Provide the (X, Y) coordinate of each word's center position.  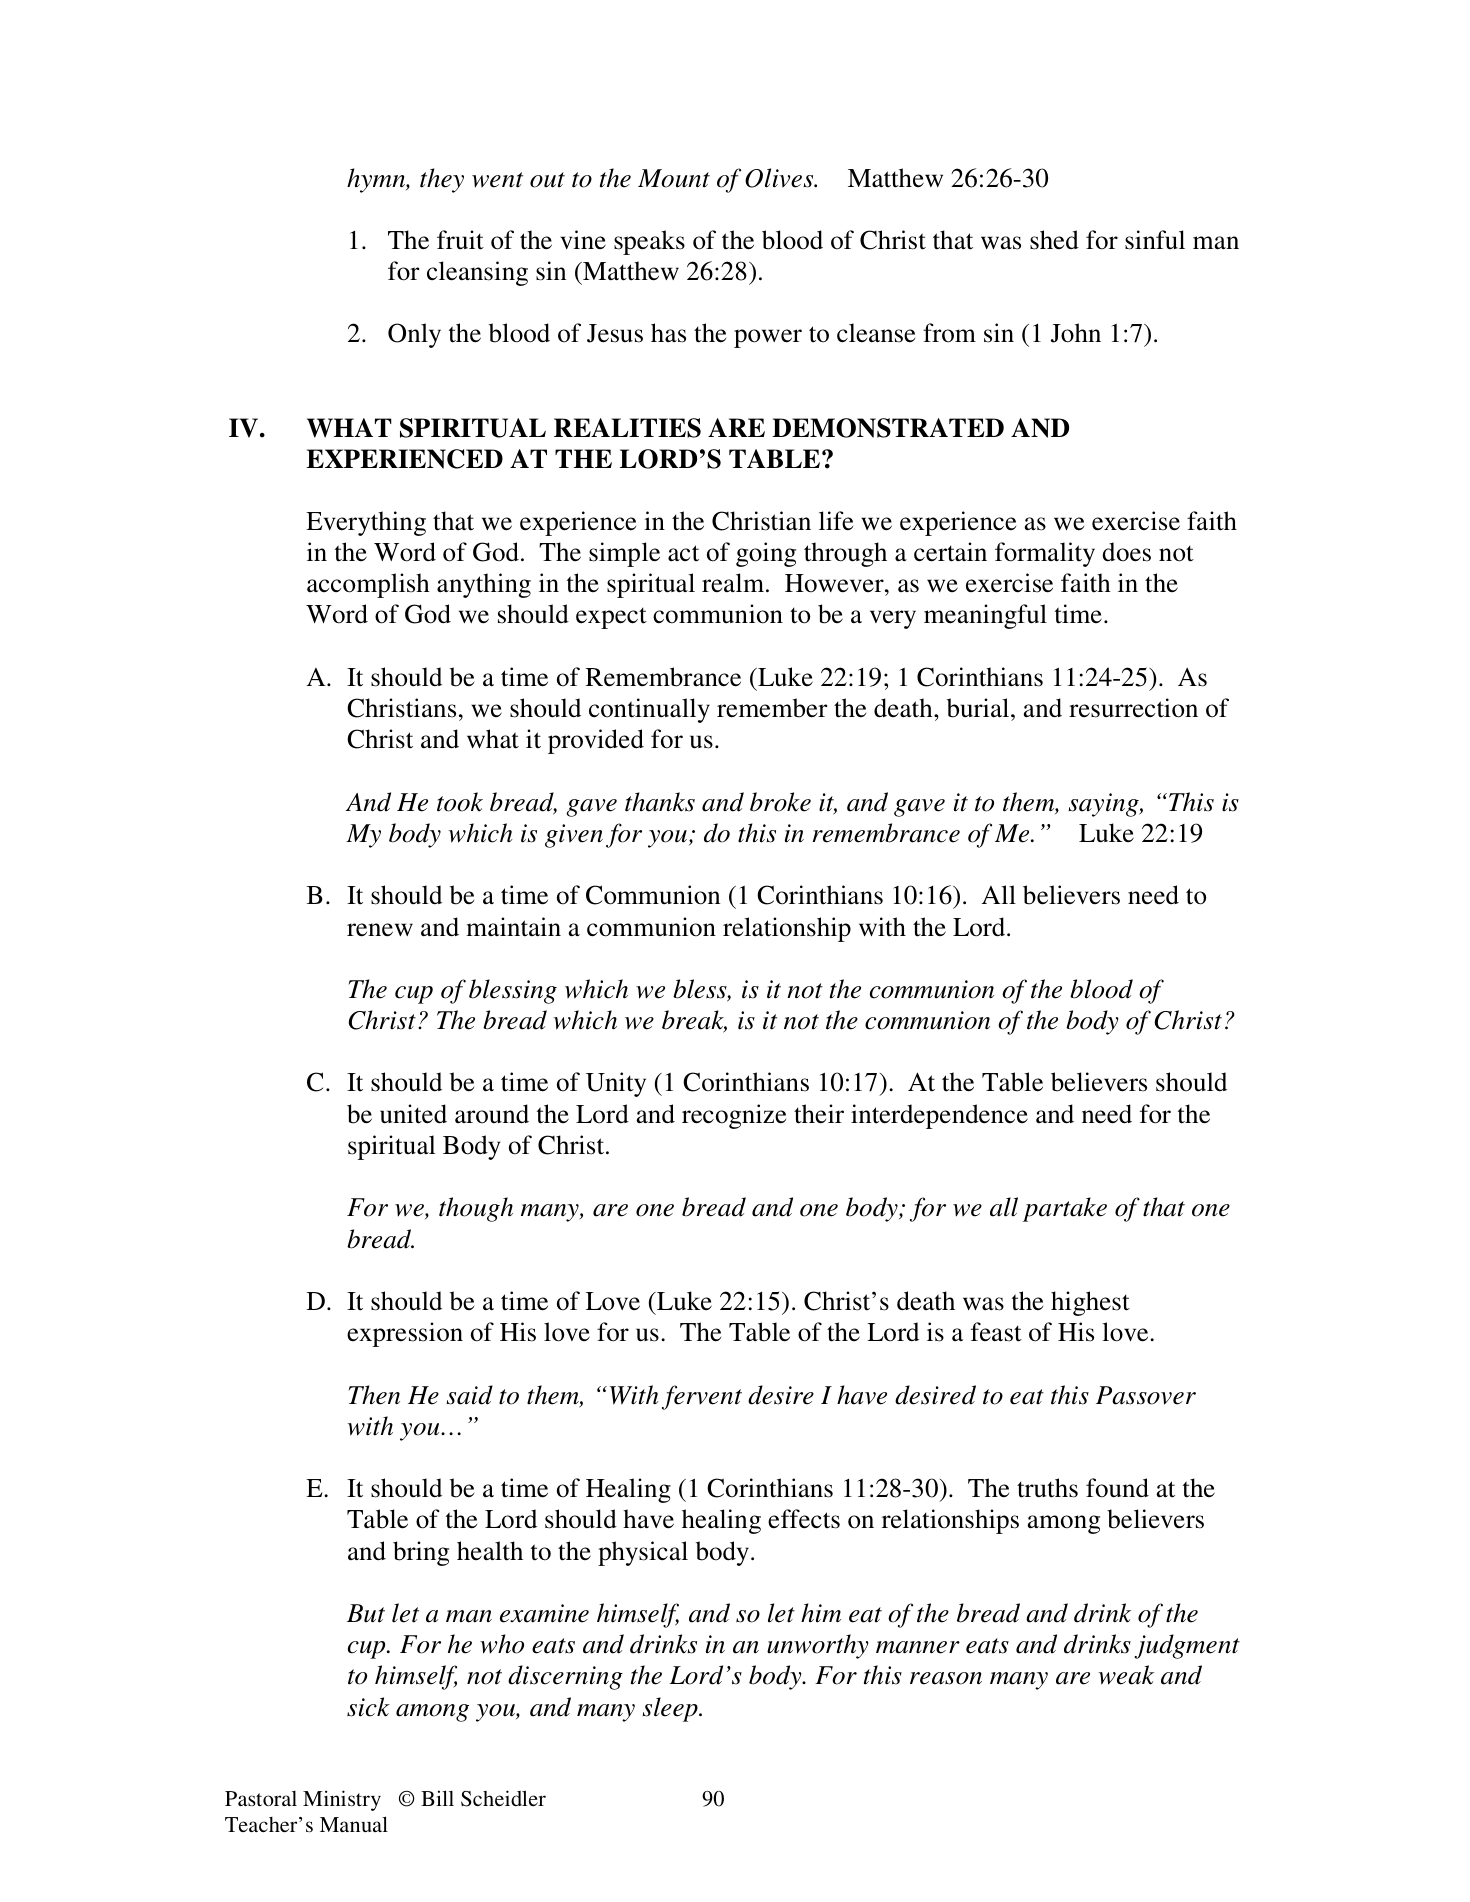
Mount (674, 178)
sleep (671, 1709)
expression (405, 1334)
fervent (702, 1397)
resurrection (1133, 708)
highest (1090, 1303)
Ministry (342, 1800)
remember (772, 708)
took (460, 802)
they (442, 180)
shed (1054, 240)
